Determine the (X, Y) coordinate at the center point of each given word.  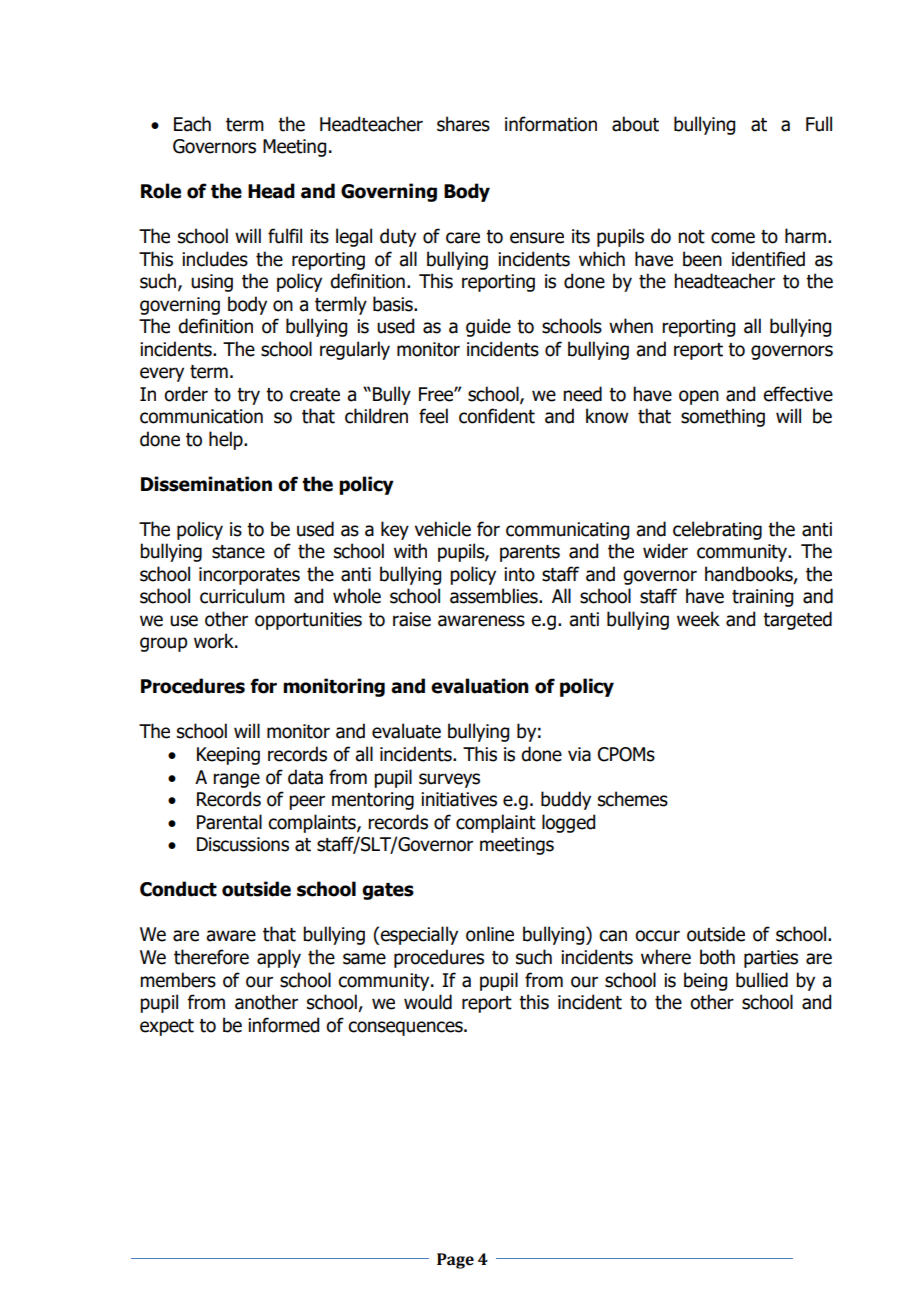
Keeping (228, 756)
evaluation (480, 686)
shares (463, 124)
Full (819, 124)
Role (161, 191)
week (698, 619)
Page (455, 1261)
